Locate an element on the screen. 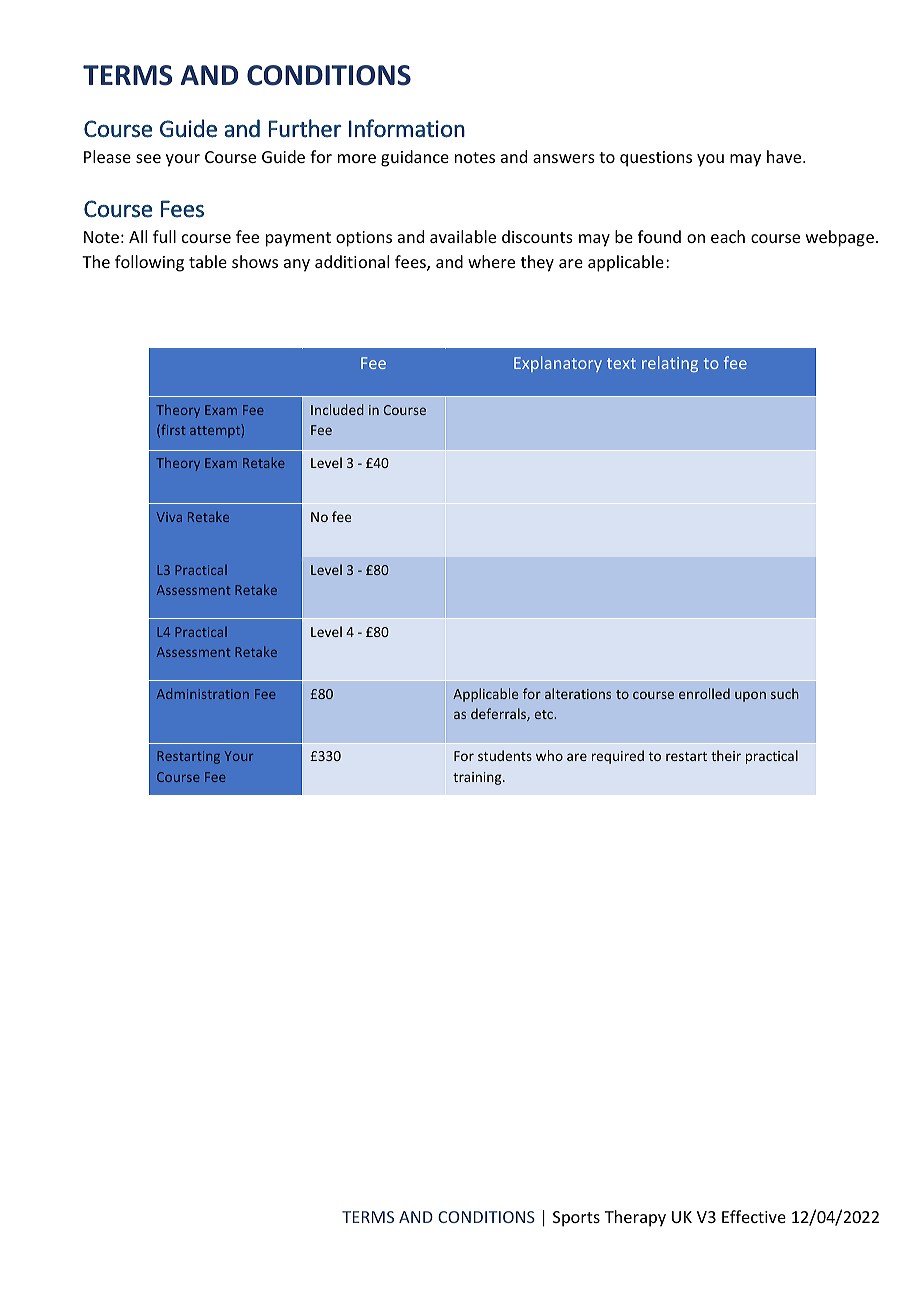 Image resolution: width=924 pixels, height=1308 pixels. Therapy is located at coordinates (635, 1218).
